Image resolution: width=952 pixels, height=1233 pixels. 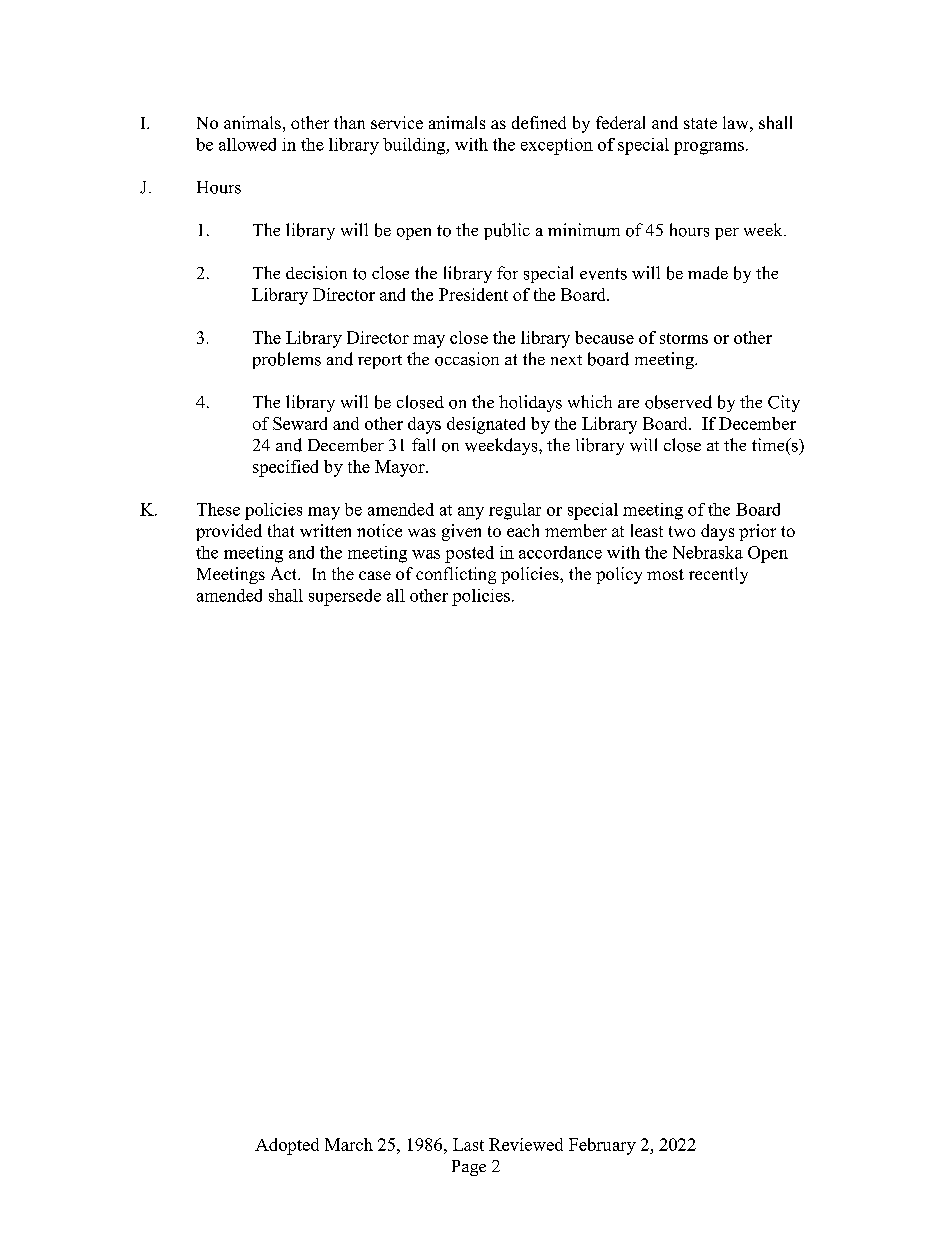 What do you see at coordinates (709, 148) in the screenshot?
I see `programs` at bounding box center [709, 148].
